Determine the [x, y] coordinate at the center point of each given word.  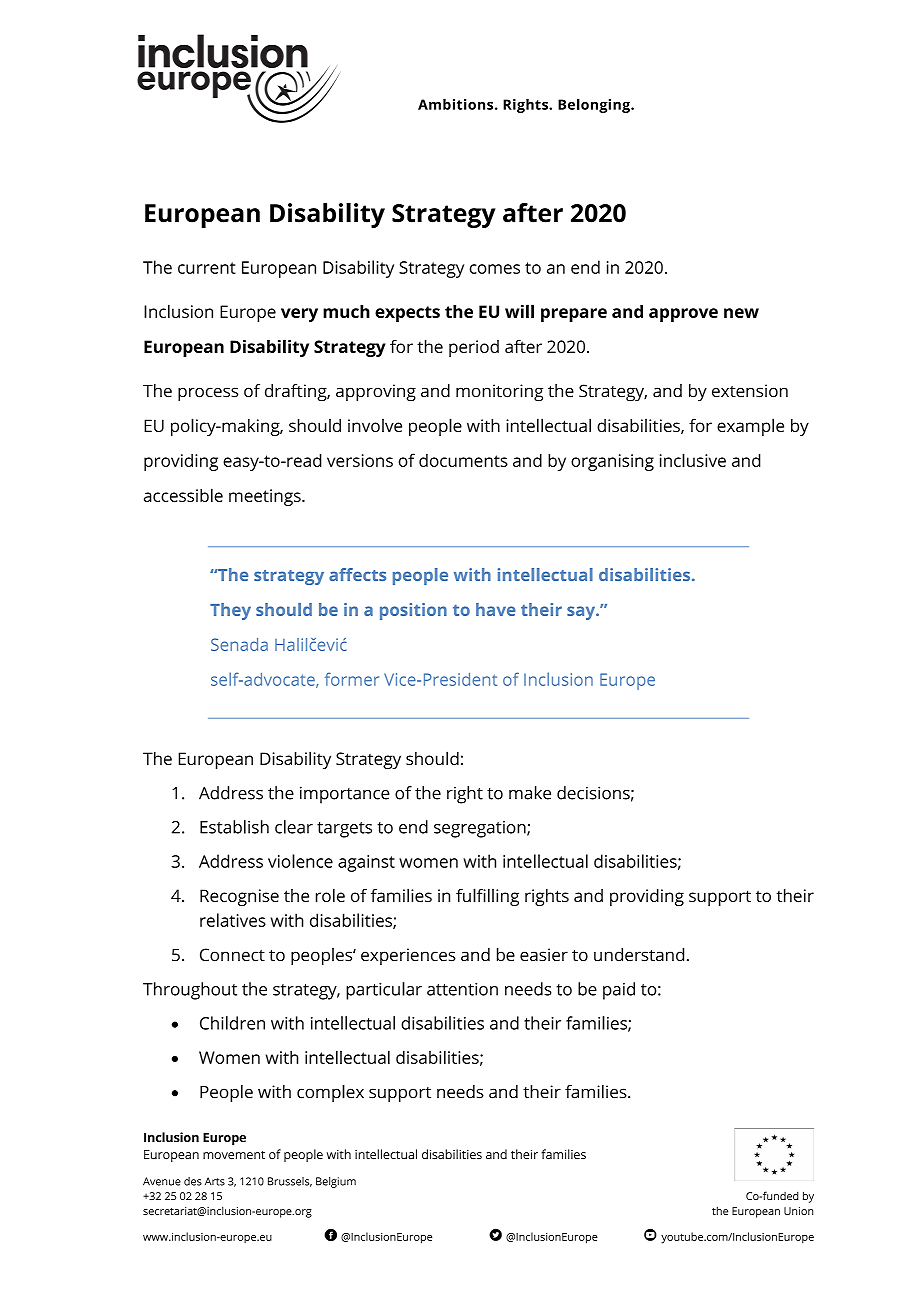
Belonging [595, 106]
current [207, 268]
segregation [481, 829]
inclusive [693, 460]
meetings [266, 497]
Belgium [336, 1182]
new [741, 313]
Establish [234, 827]
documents [463, 460]
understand [639, 955]
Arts [215, 1181]
